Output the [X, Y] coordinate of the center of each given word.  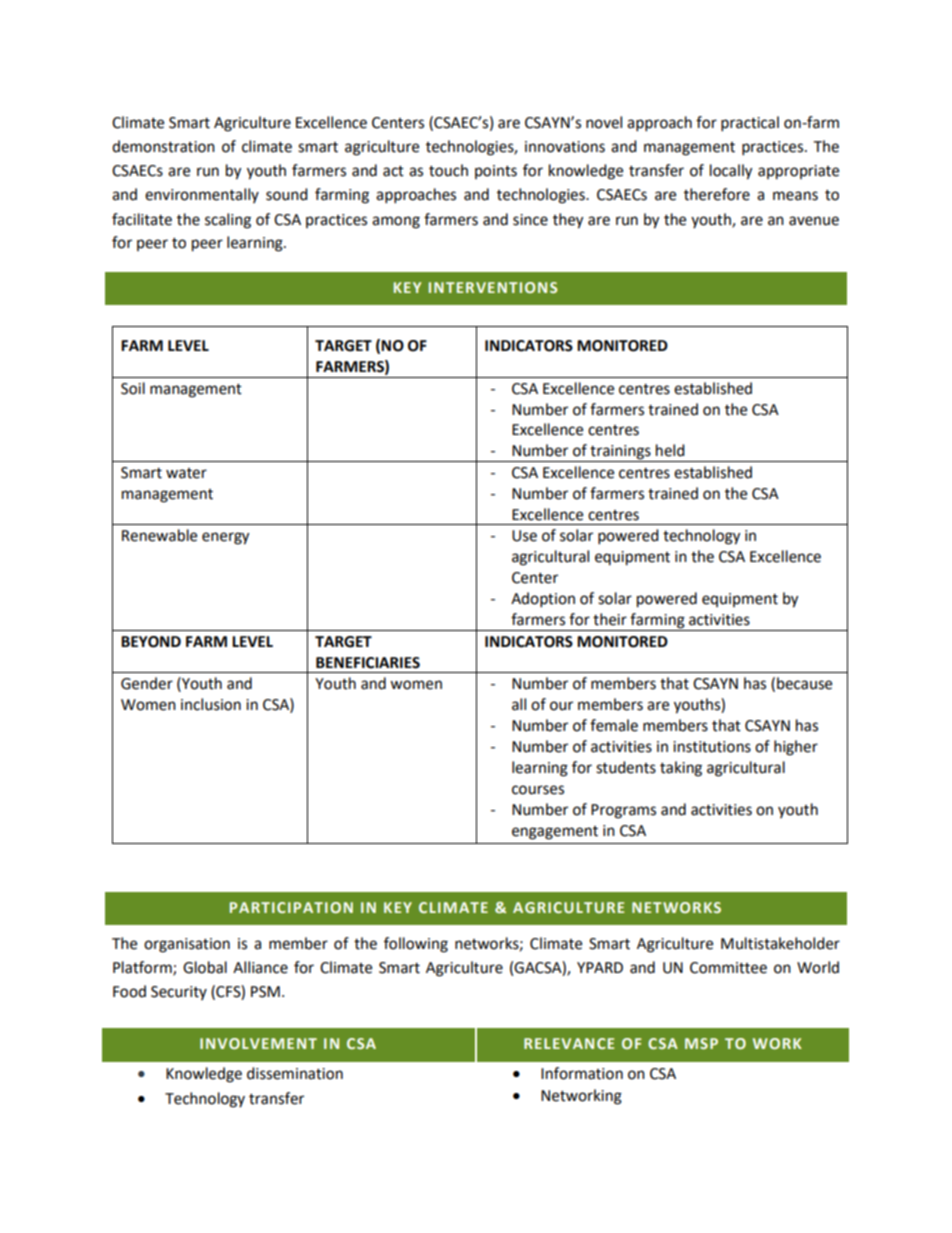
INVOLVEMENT [258, 1043]
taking [681, 769]
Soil [133, 388]
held [670, 450]
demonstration [163, 146]
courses [538, 790]
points [496, 172]
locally [731, 172]
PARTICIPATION [291, 907]
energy [225, 538]
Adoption [543, 600]
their [610, 619]
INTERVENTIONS [493, 287]
